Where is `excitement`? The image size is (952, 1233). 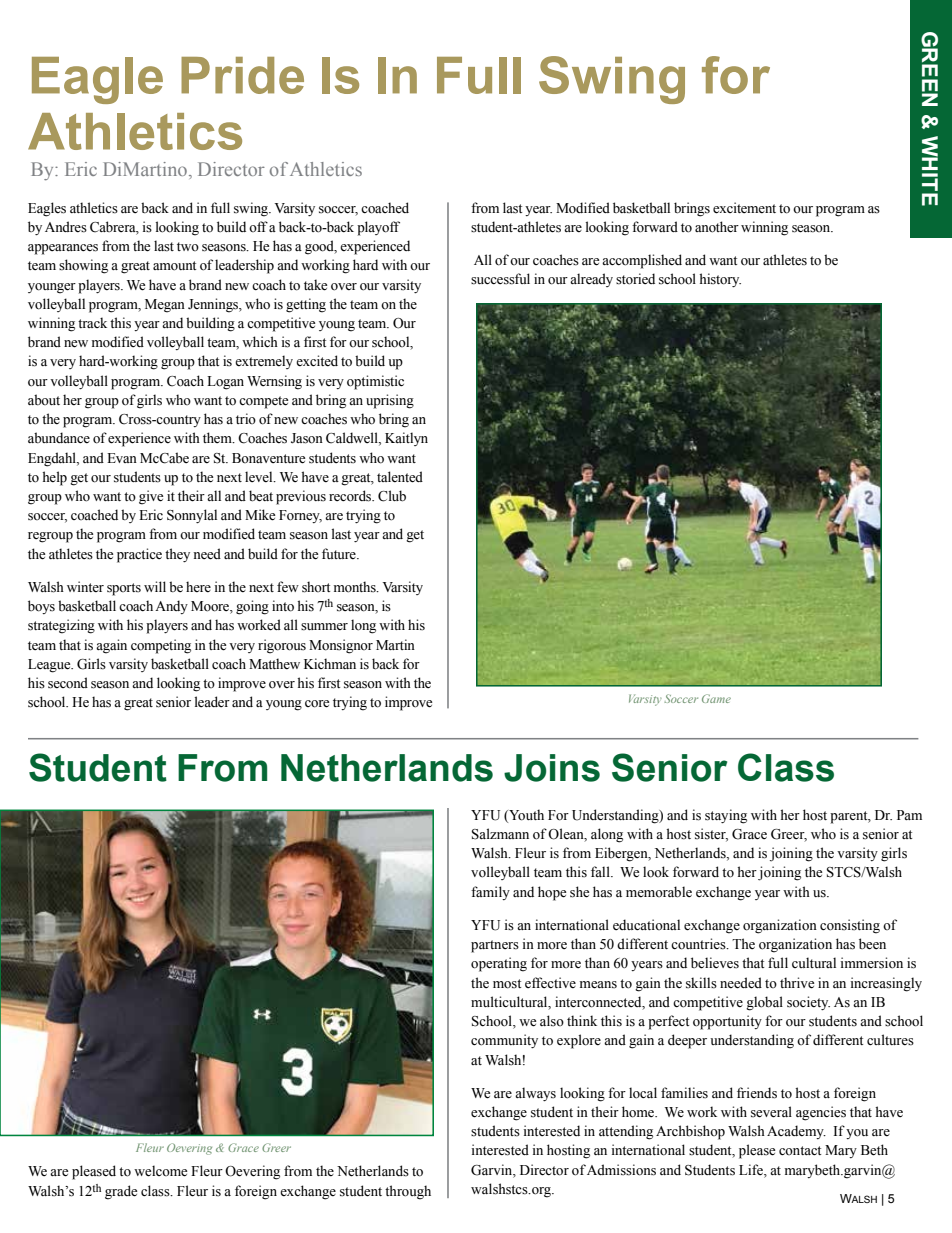 excitement is located at coordinates (744, 208).
